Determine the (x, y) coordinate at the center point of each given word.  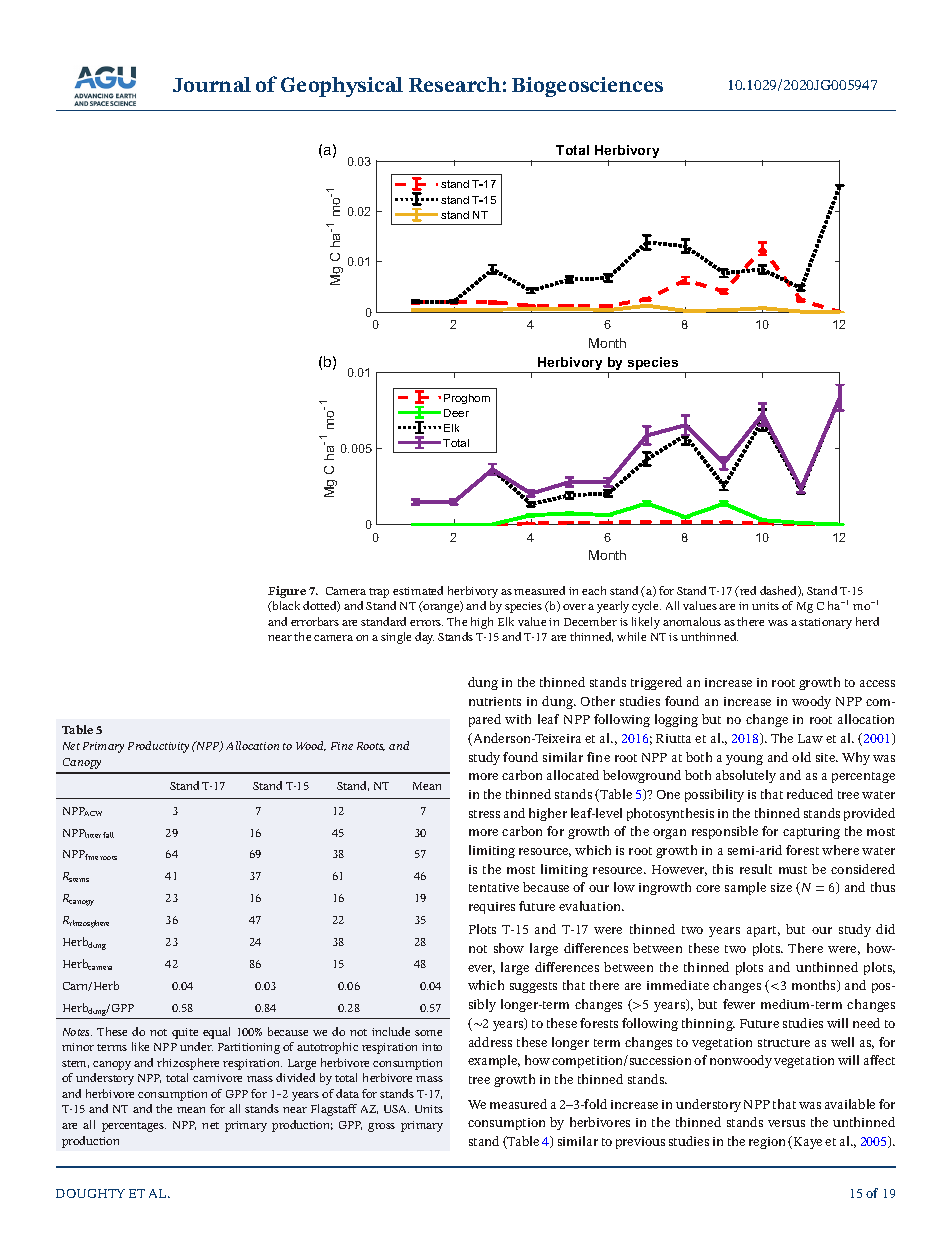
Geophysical (342, 87)
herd (867, 621)
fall (108, 835)
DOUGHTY (90, 1193)
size (781, 887)
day (424, 638)
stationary (825, 623)
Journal (212, 84)
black (285, 606)
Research (455, 84)
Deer (456, 413)
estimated (418, 590)
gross (381, 1127)
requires (492, 908)
